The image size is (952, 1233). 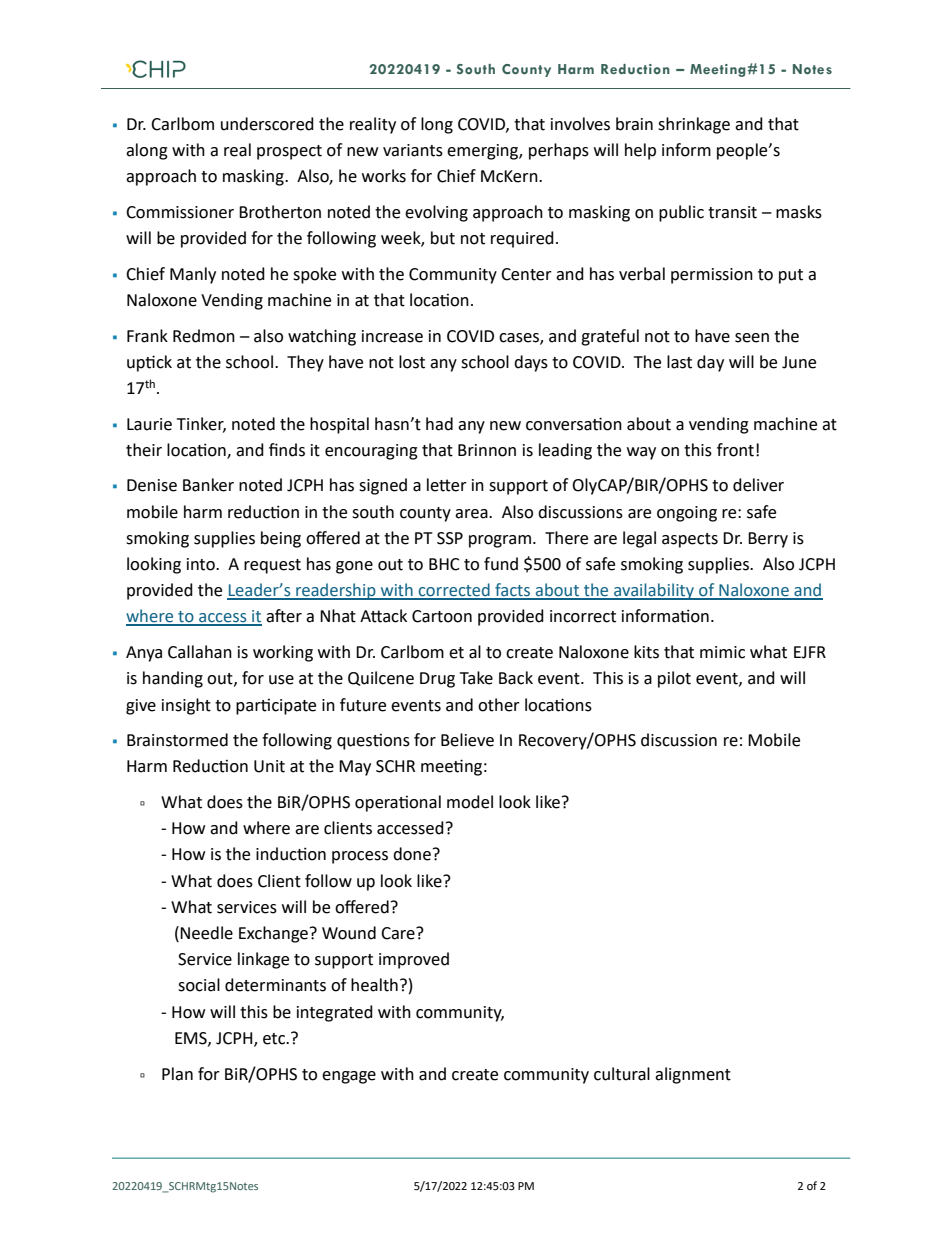 I want to click on Banker, so click(x=208, y=485).
